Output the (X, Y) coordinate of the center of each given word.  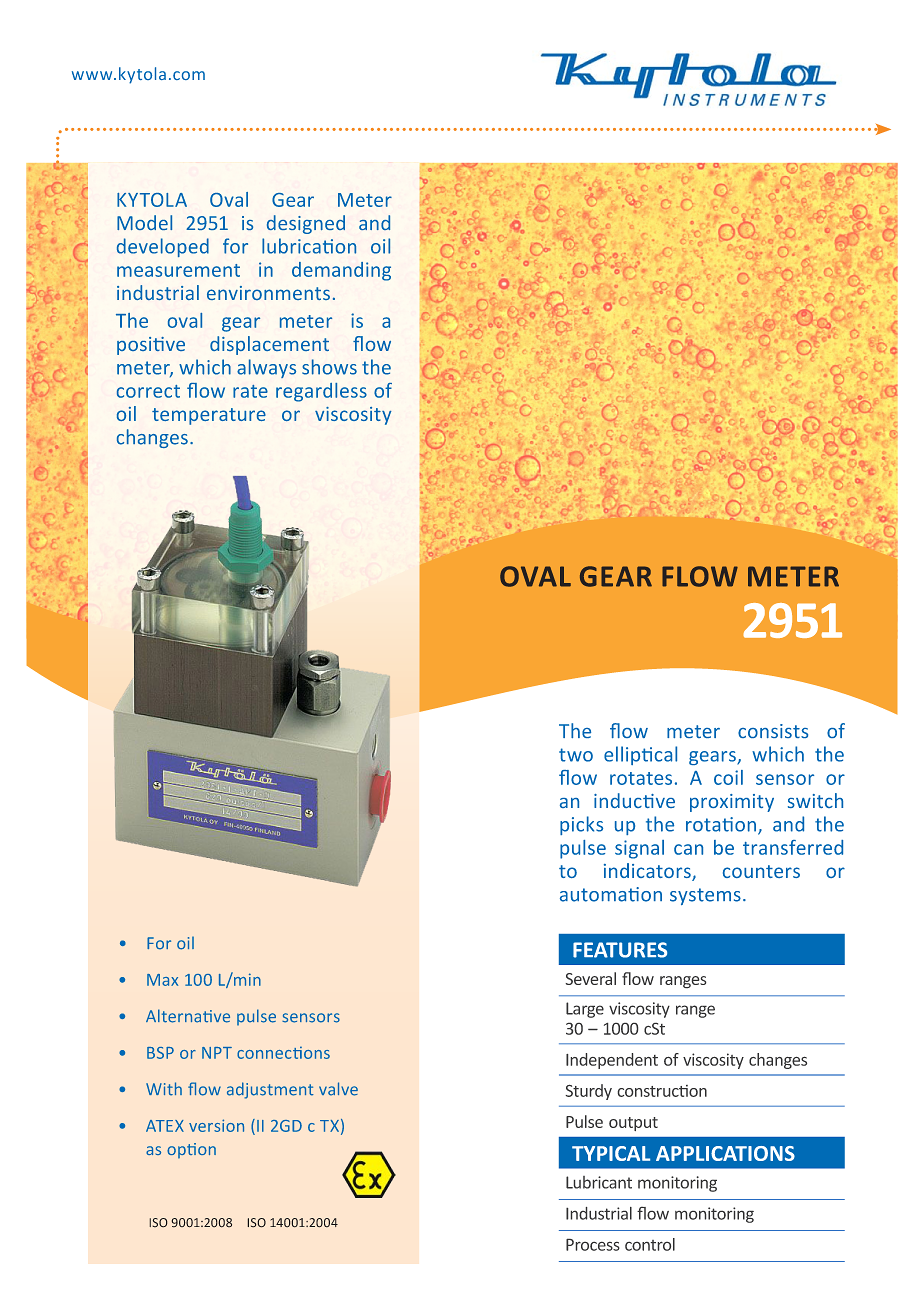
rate (250, 391)
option (191, 1151)
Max (162, 980)
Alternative (188, 1016)
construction (662, 1091)
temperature (209, 416)
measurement (178, 270)
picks (581, 825)
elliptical (640, 755)
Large (585, 1010)
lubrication (309, 246)
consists (773, 731)
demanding (341, 271)
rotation (721, 824)
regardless (321, 392)
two (576, 755)
